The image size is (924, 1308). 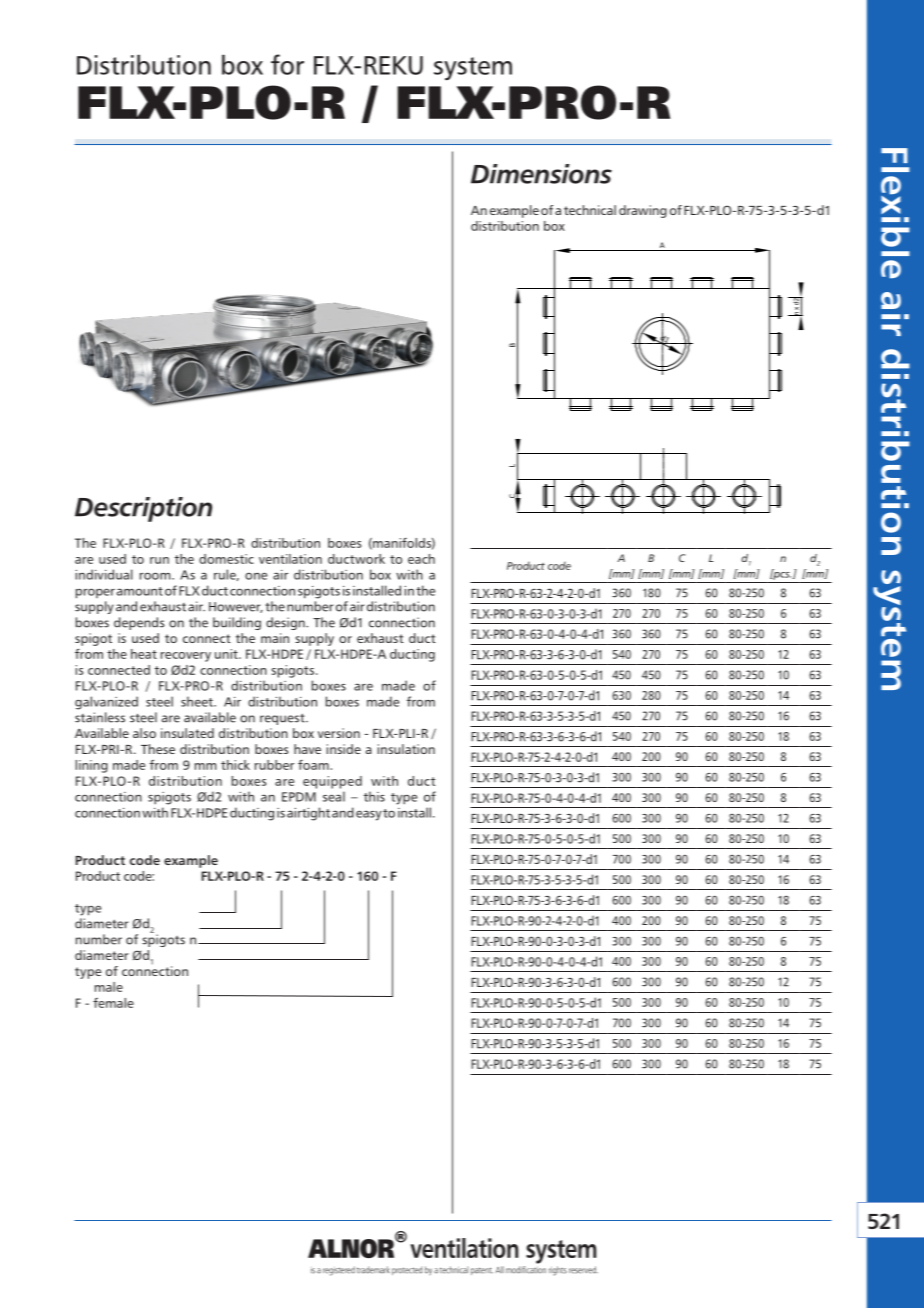 What do you see at coordinates (541, 174) in the image?
I see `Dimensions` at bounding box center [541, 174].
